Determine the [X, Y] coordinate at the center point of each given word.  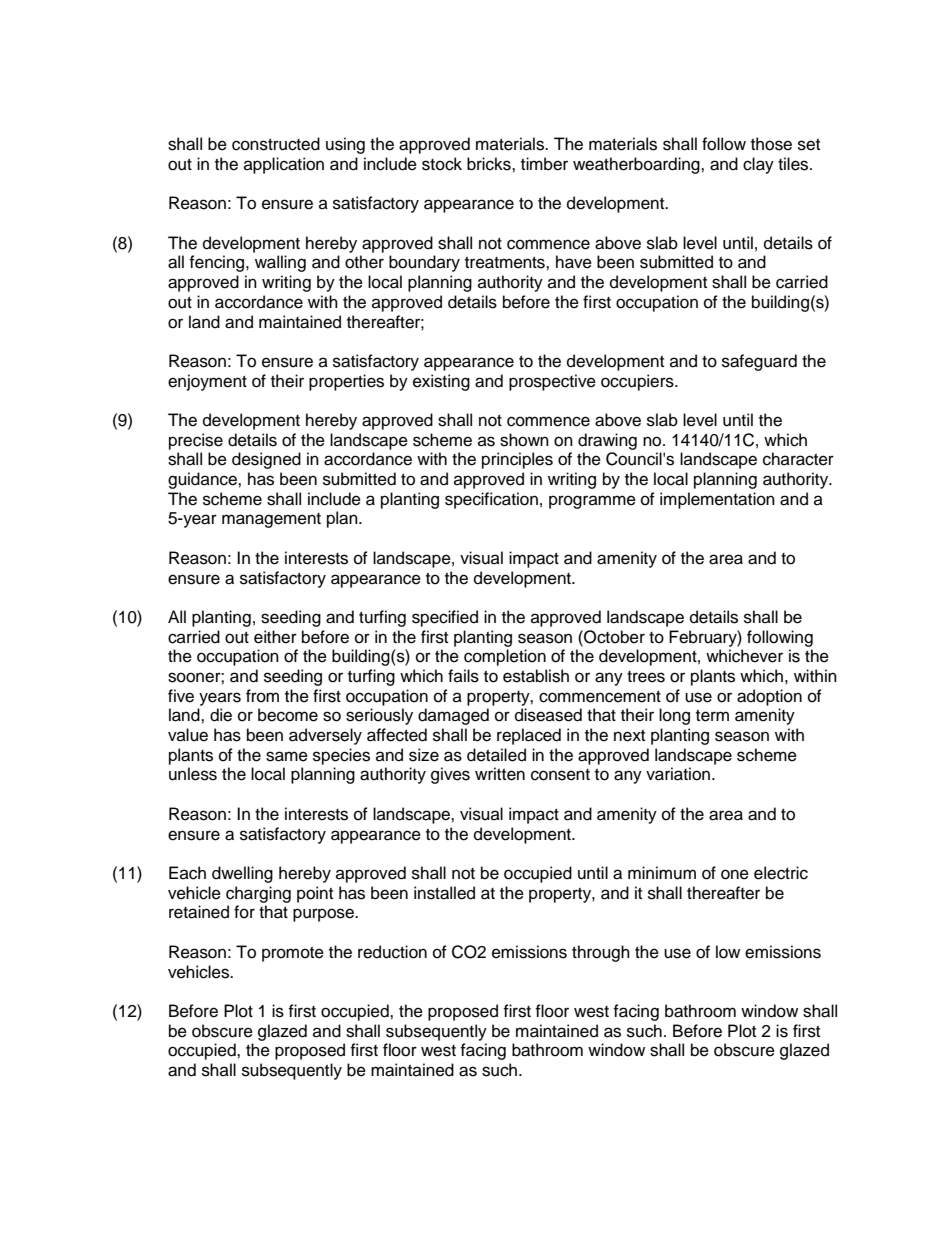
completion [505, 657]
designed [266, 460]
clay [758, 165]
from [262, 696]
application [284, 165]
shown [524, 440]
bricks [490, 164]
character [798, 459]
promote [293, 954]
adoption [769, 697]
